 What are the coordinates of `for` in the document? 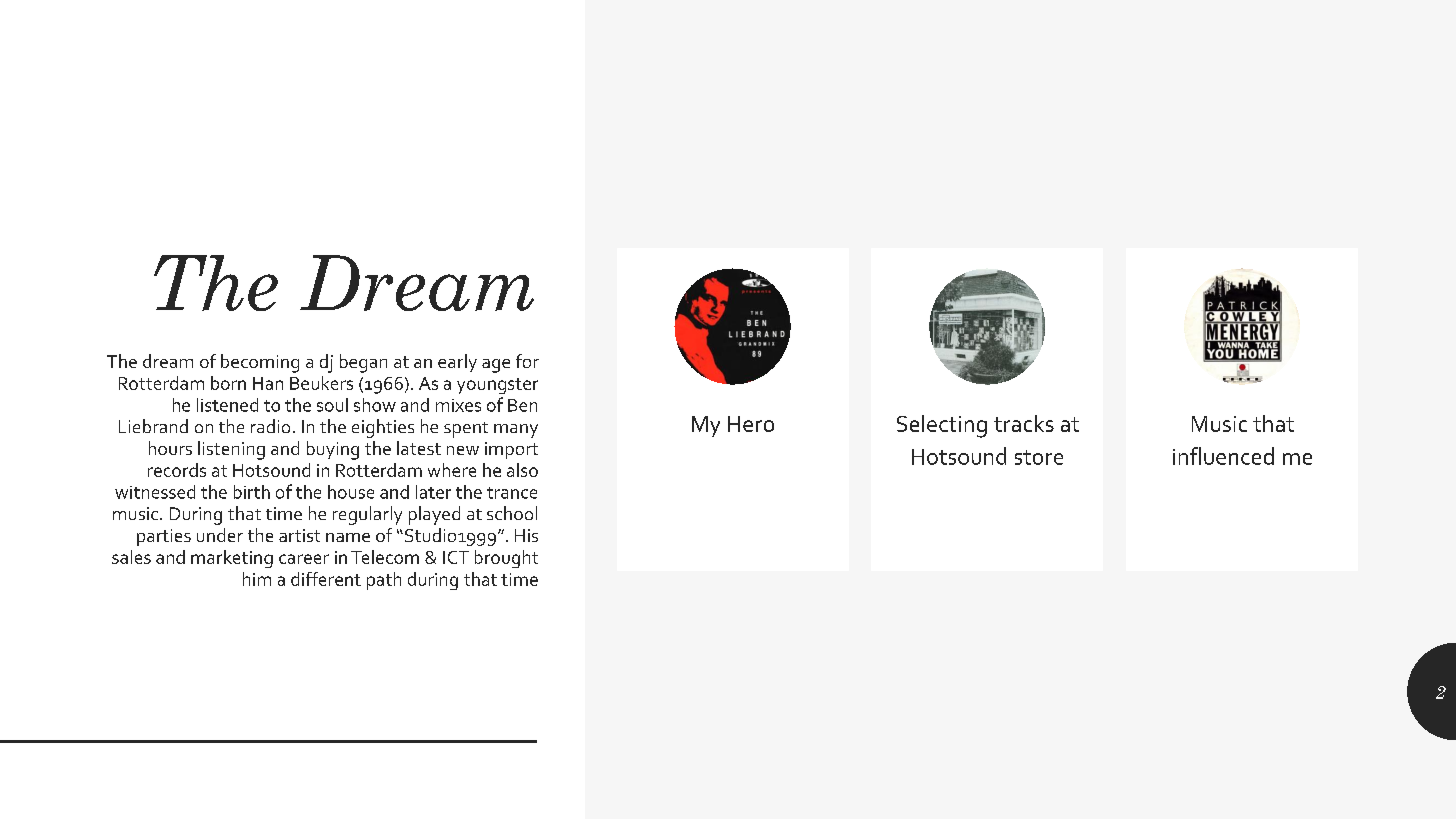 It's located at (527, 361).
